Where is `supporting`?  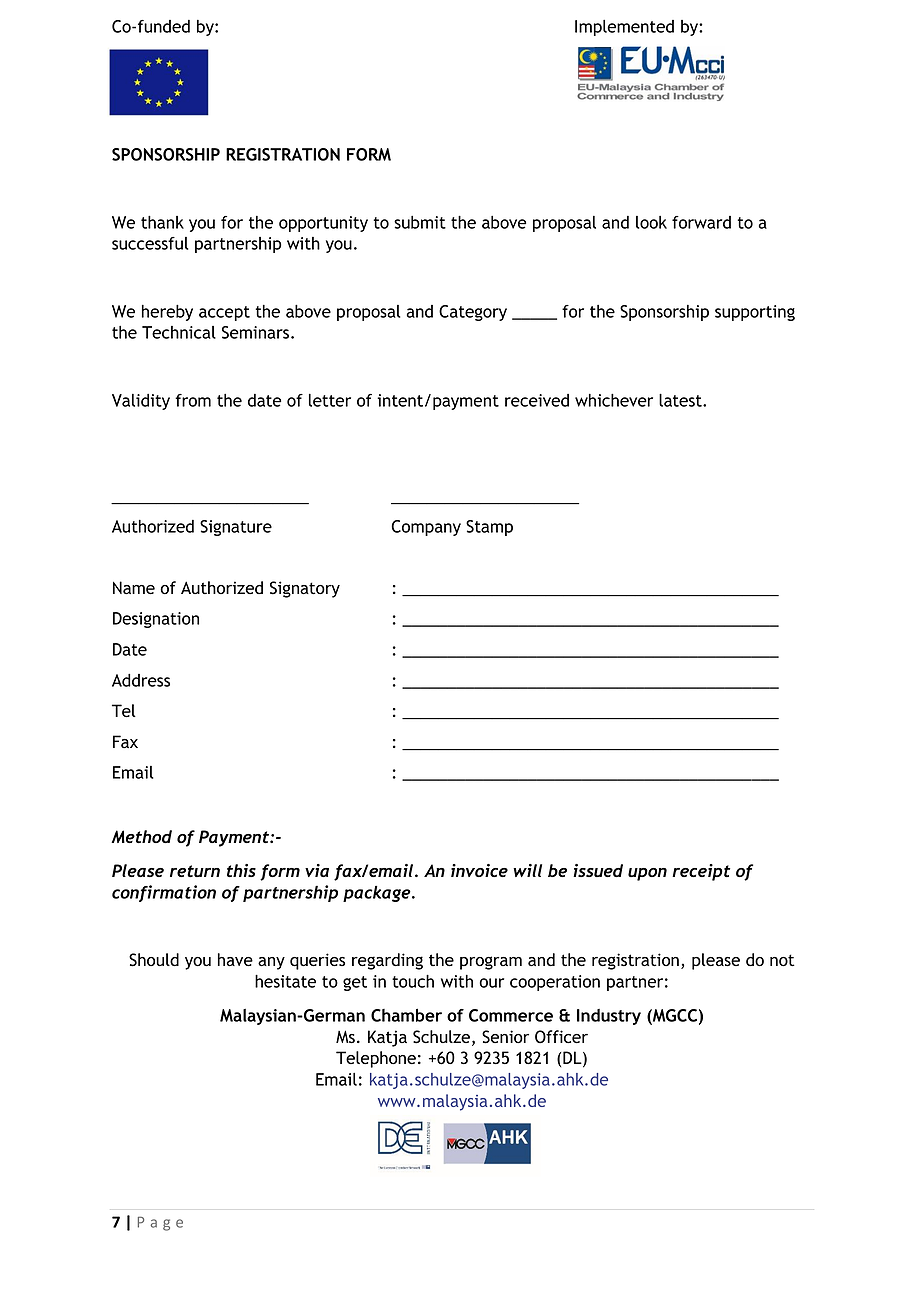
supporting is located at coordinates (755, 313).
